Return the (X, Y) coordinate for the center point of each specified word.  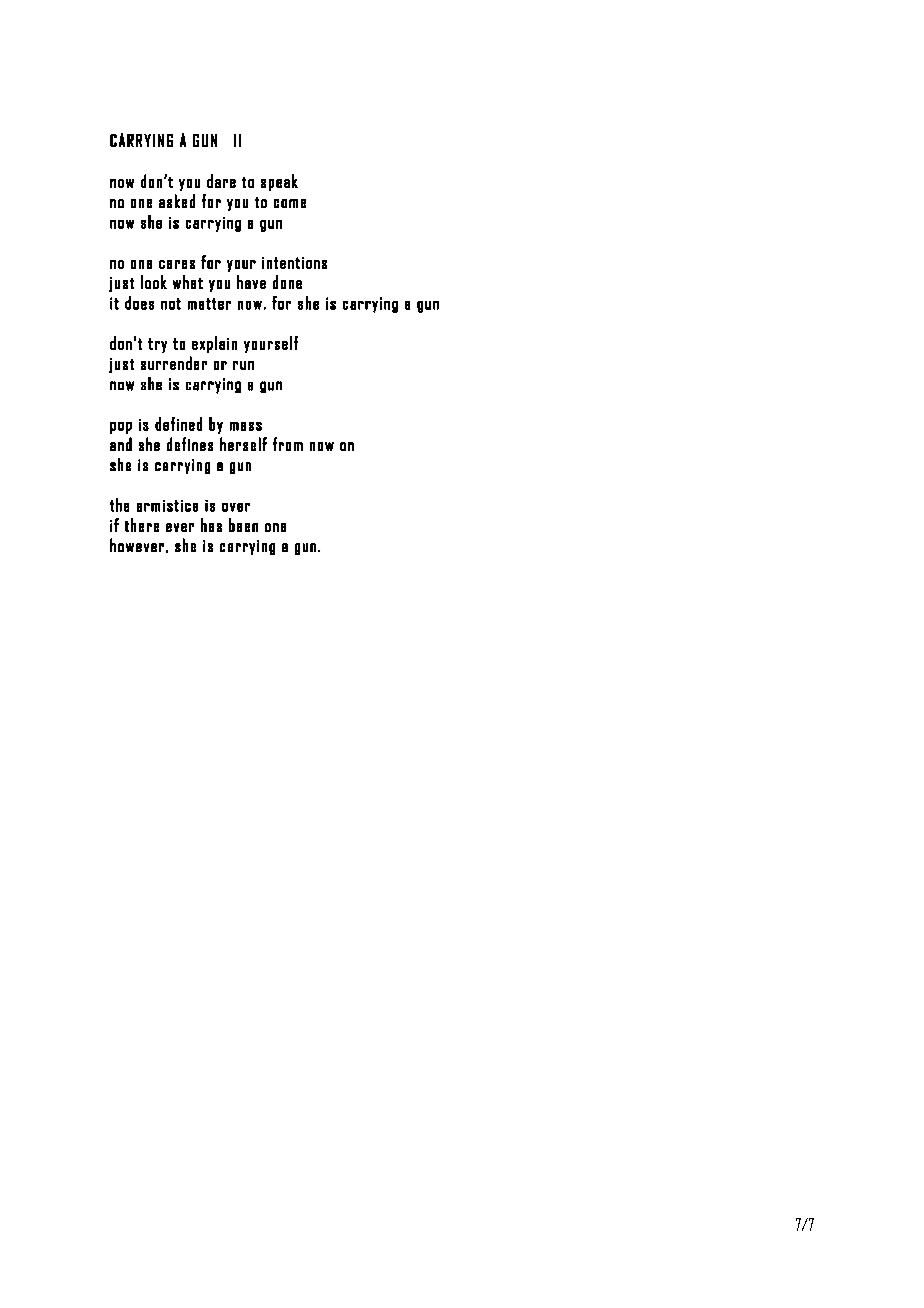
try (157, 345)
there (142, 525)
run (243, 365)
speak (279, 182)
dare (221, 181)
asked (177, 201)
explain (214, 344)
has (211, 525)
